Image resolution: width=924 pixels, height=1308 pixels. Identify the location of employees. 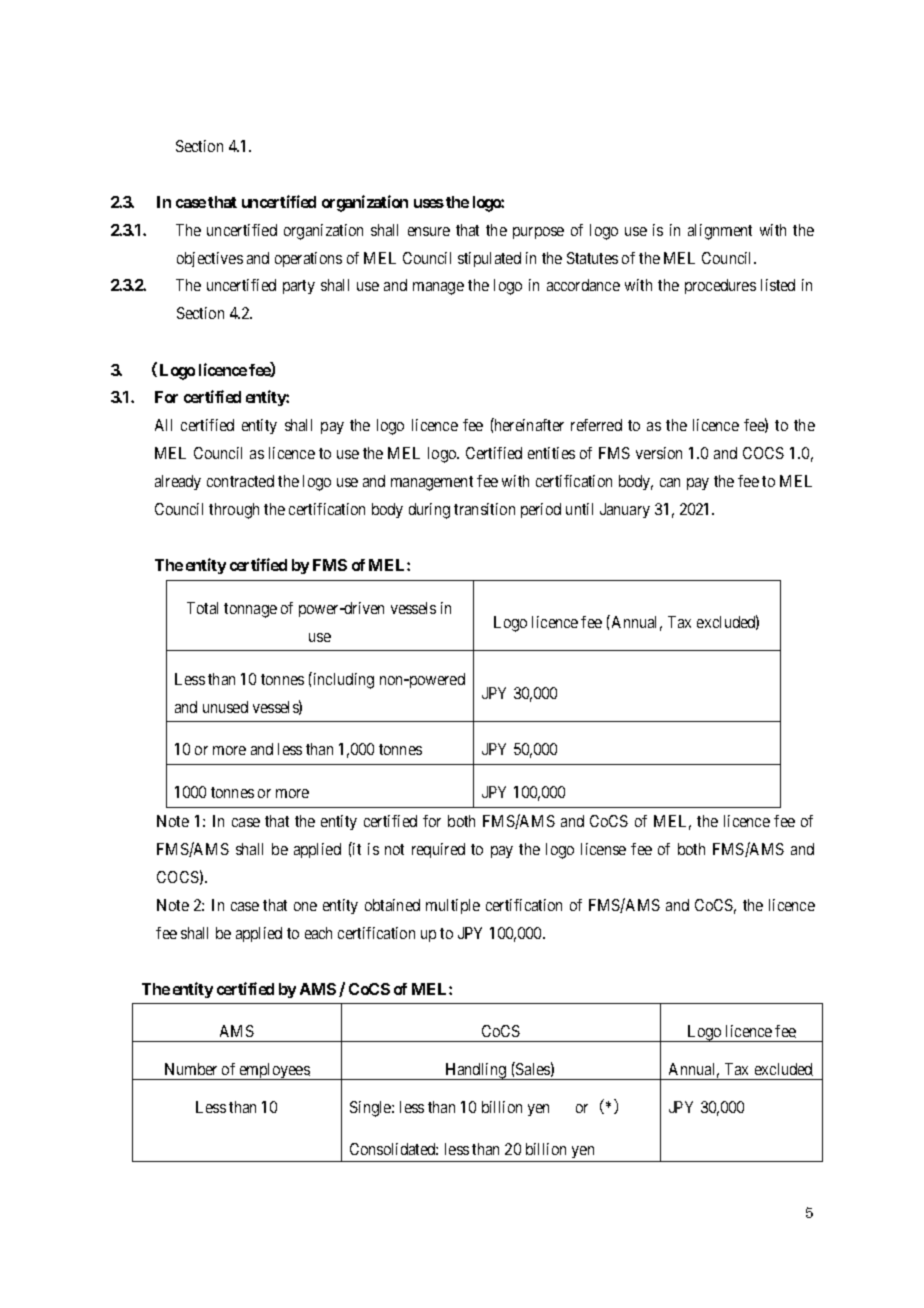
(274, 1071).
